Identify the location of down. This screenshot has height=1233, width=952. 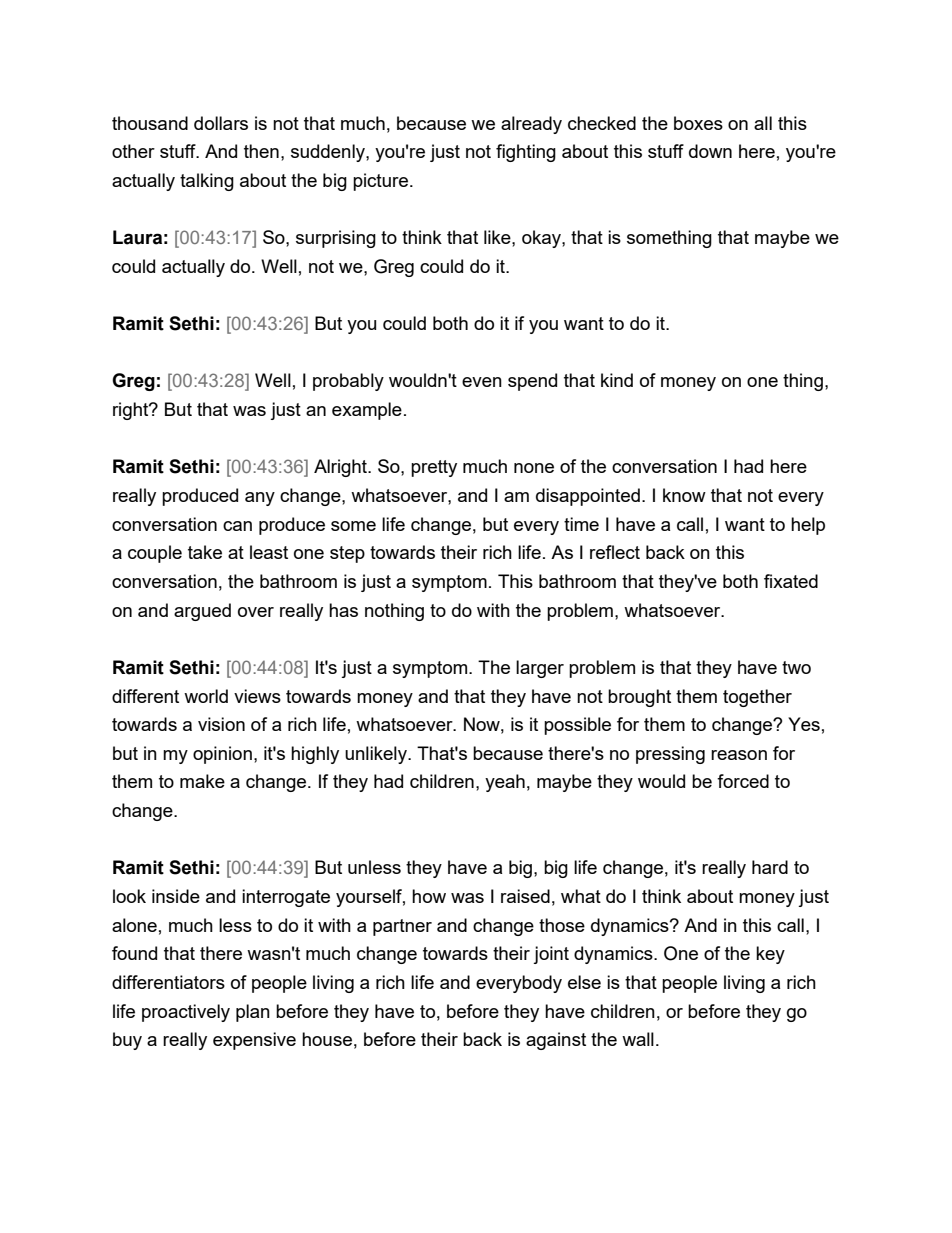
(710, 151).
